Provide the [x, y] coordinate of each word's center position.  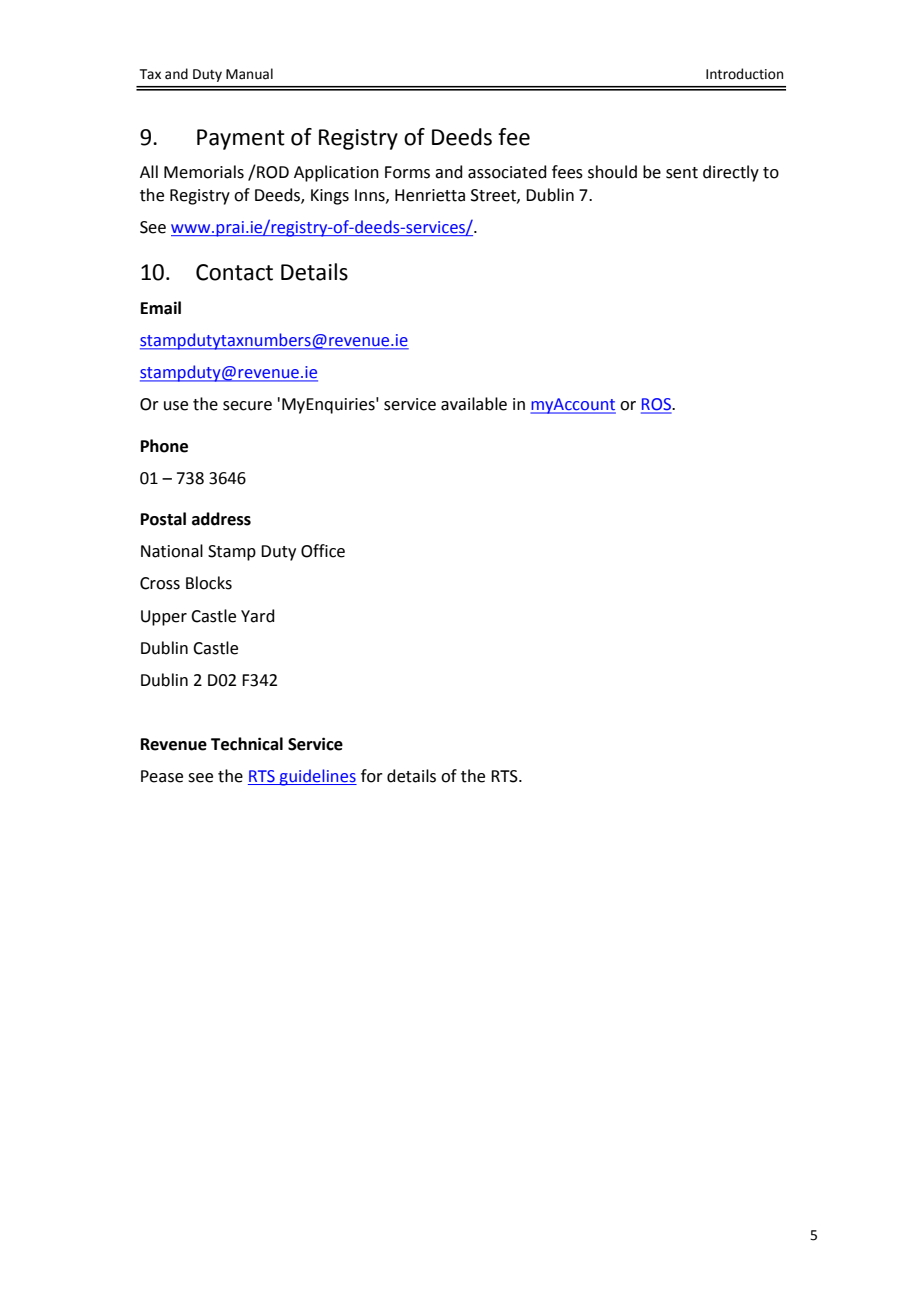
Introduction [744, 74]
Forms [407, 172]
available [474, 404]
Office [323, 551]
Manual [249, 74]
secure [247, 406]
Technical [247, 744]
